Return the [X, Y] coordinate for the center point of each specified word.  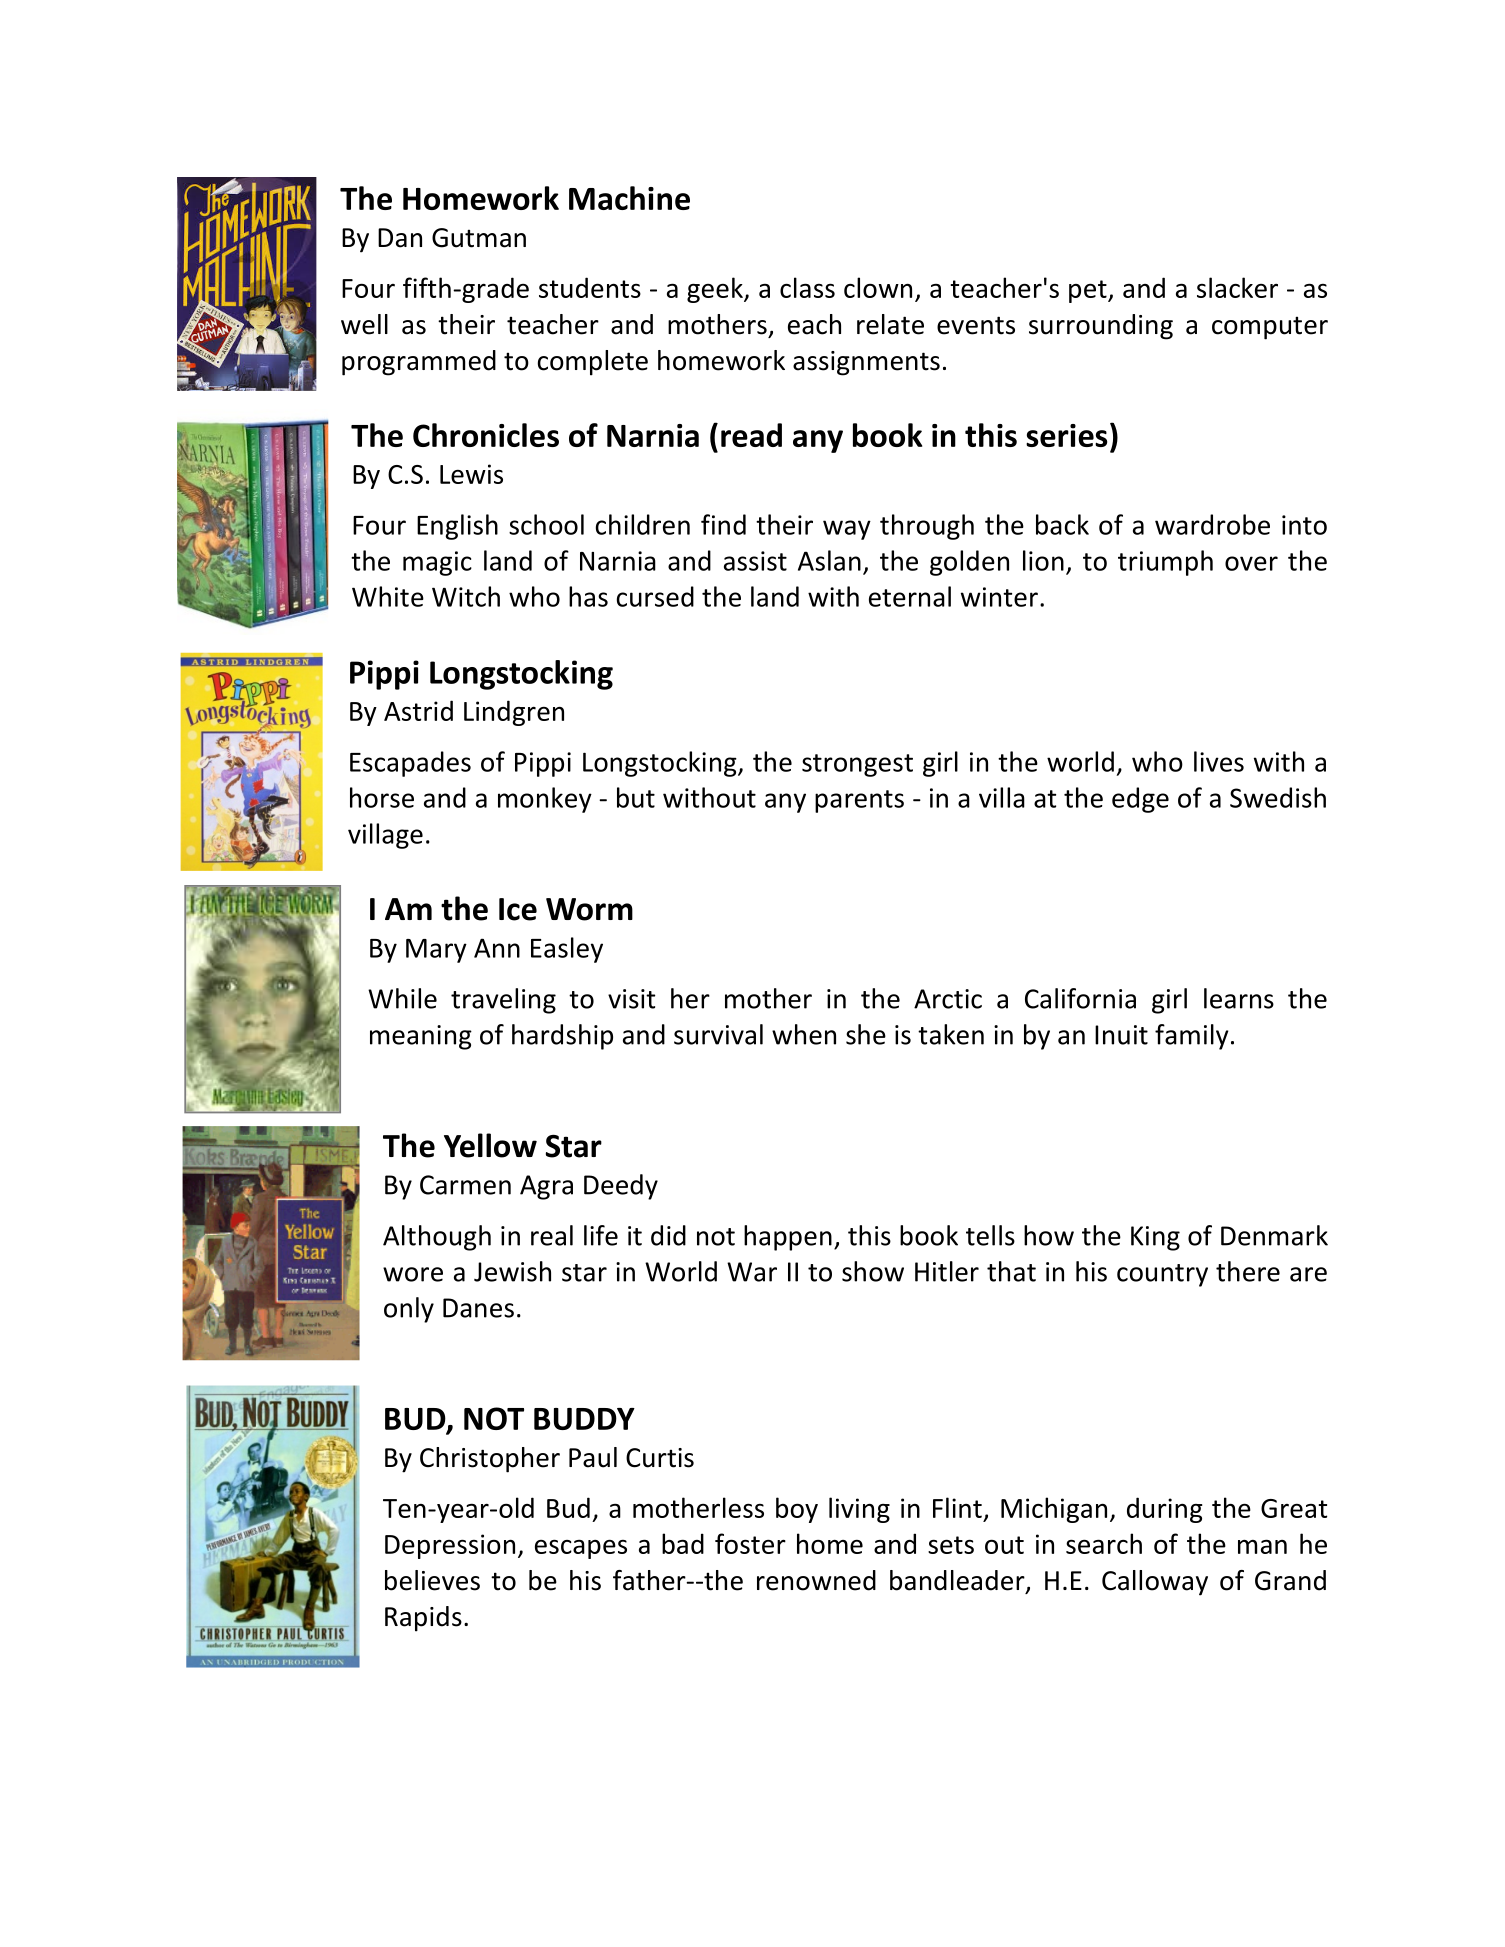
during [1165, 1510]
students [590, 287]
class [807, 287]
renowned [816, 1580]
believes [432, 1580]
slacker [1237, 287]
